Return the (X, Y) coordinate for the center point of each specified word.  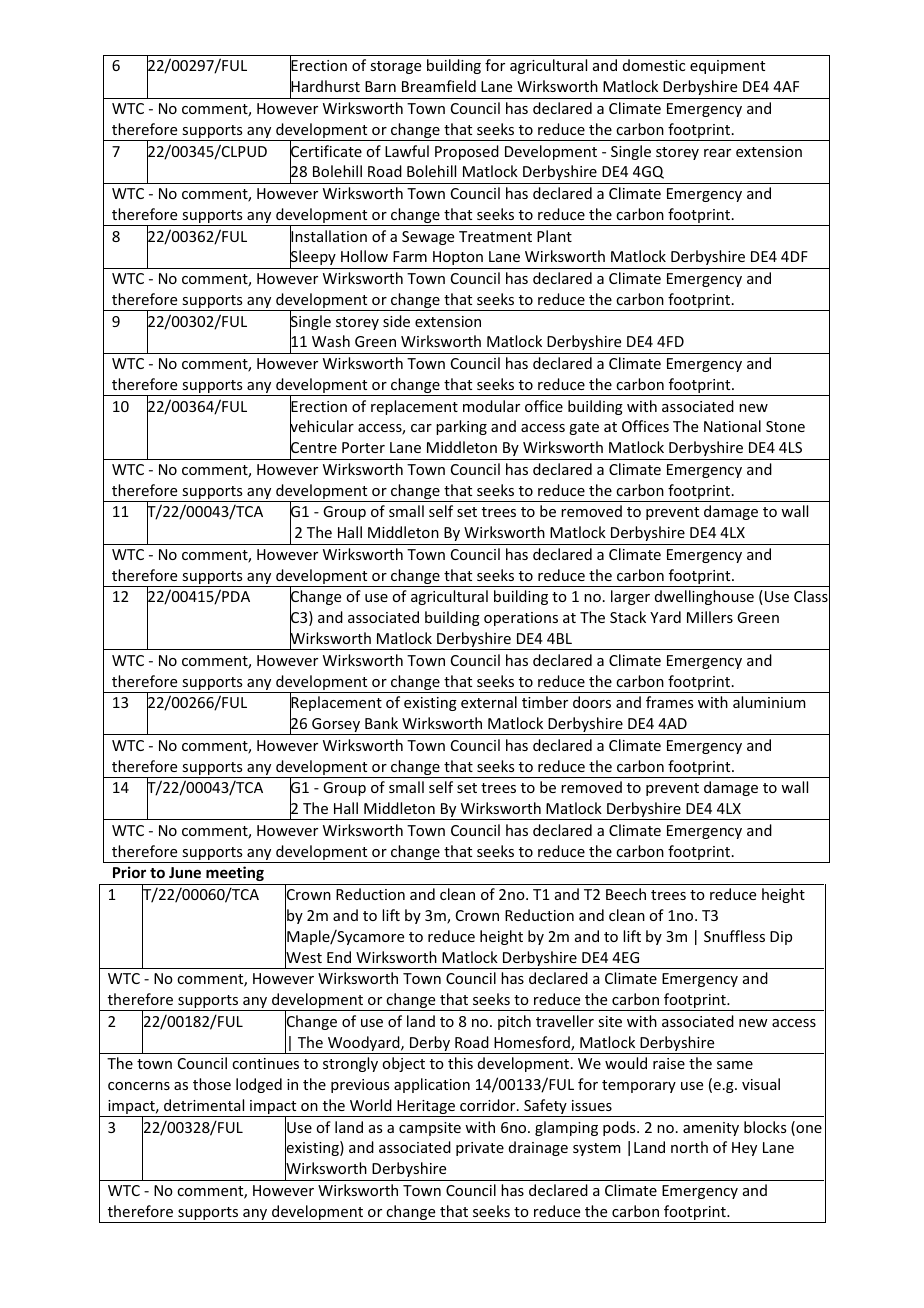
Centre (313, 448)
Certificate (326, 151)
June (185, 872)
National (732, 426)
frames (669, 702)
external (489, 702)
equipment (727, 67)
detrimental (204, 1105)
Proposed (467, 152)
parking (461, 427)
